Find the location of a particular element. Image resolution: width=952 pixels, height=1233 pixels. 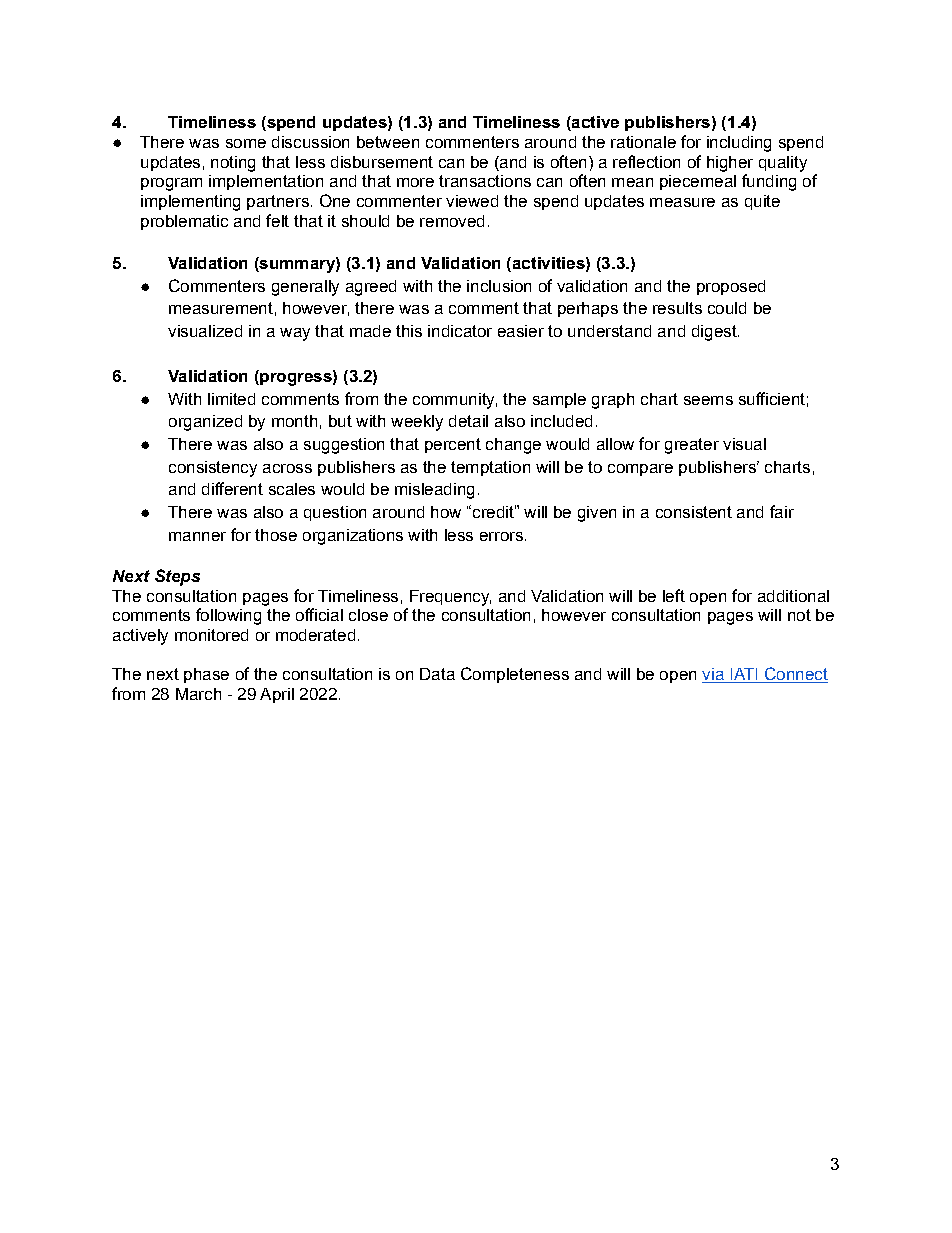

noting is located at coordinates (233, 164).
